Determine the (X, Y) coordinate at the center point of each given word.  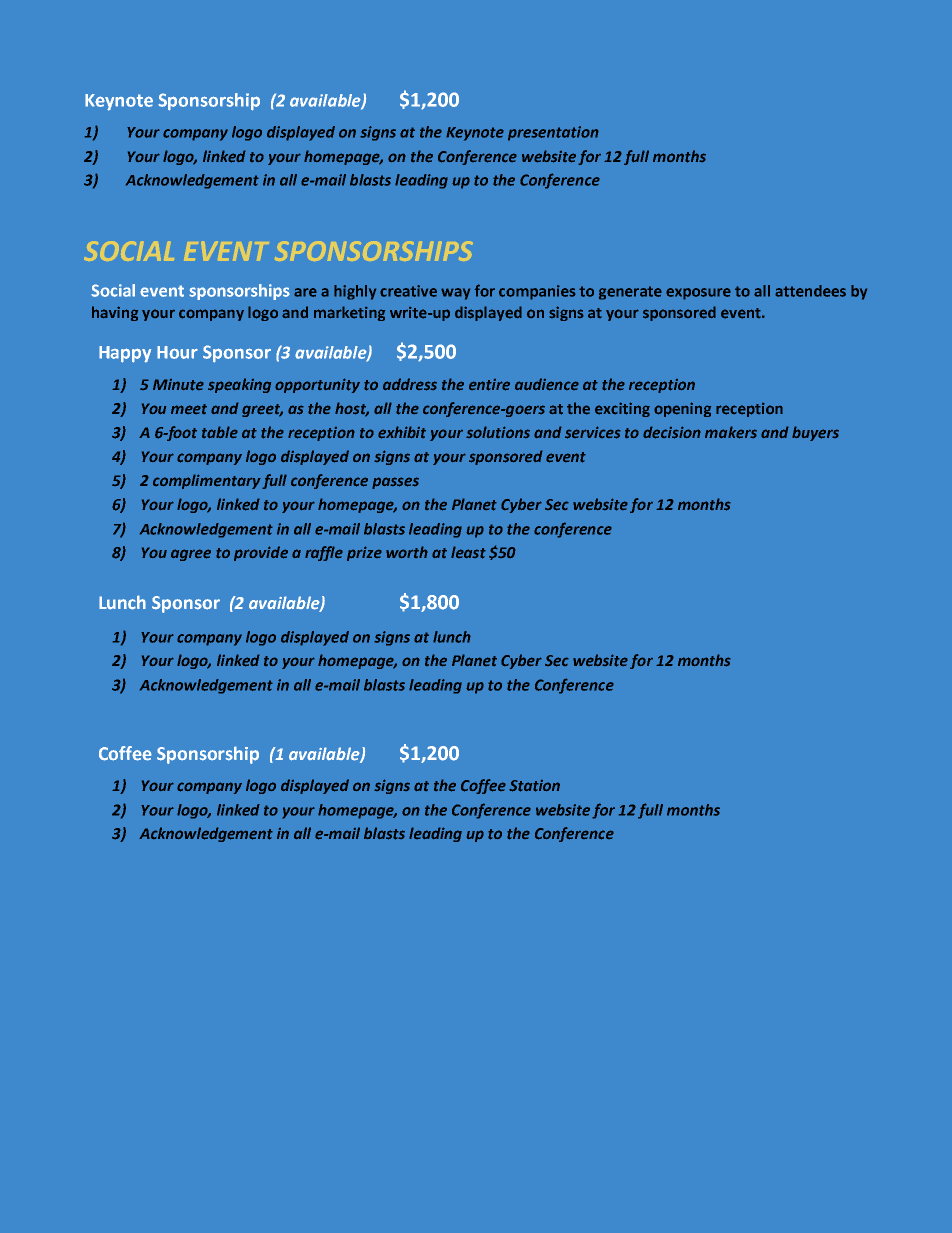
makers (731, 432)
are (305, 292)
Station (534, 786)
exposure (698, 294)
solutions (498, 432)
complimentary (207, 481)
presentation (553, 133)
